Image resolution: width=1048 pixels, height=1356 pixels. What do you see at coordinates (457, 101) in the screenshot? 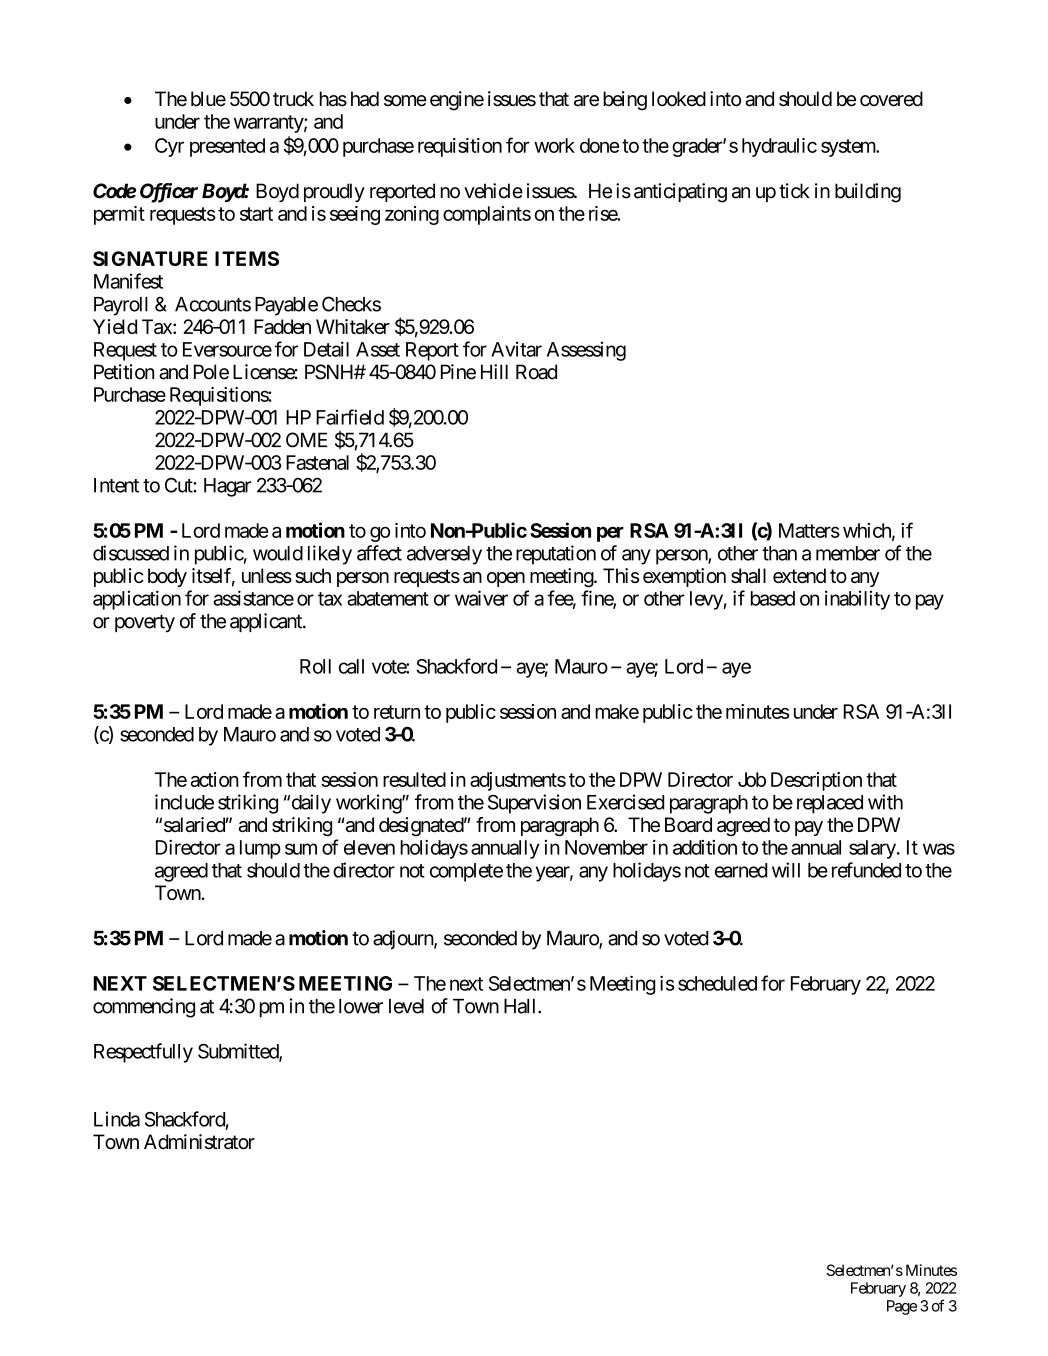
I see `engine` at bounding box center [457, 101].
